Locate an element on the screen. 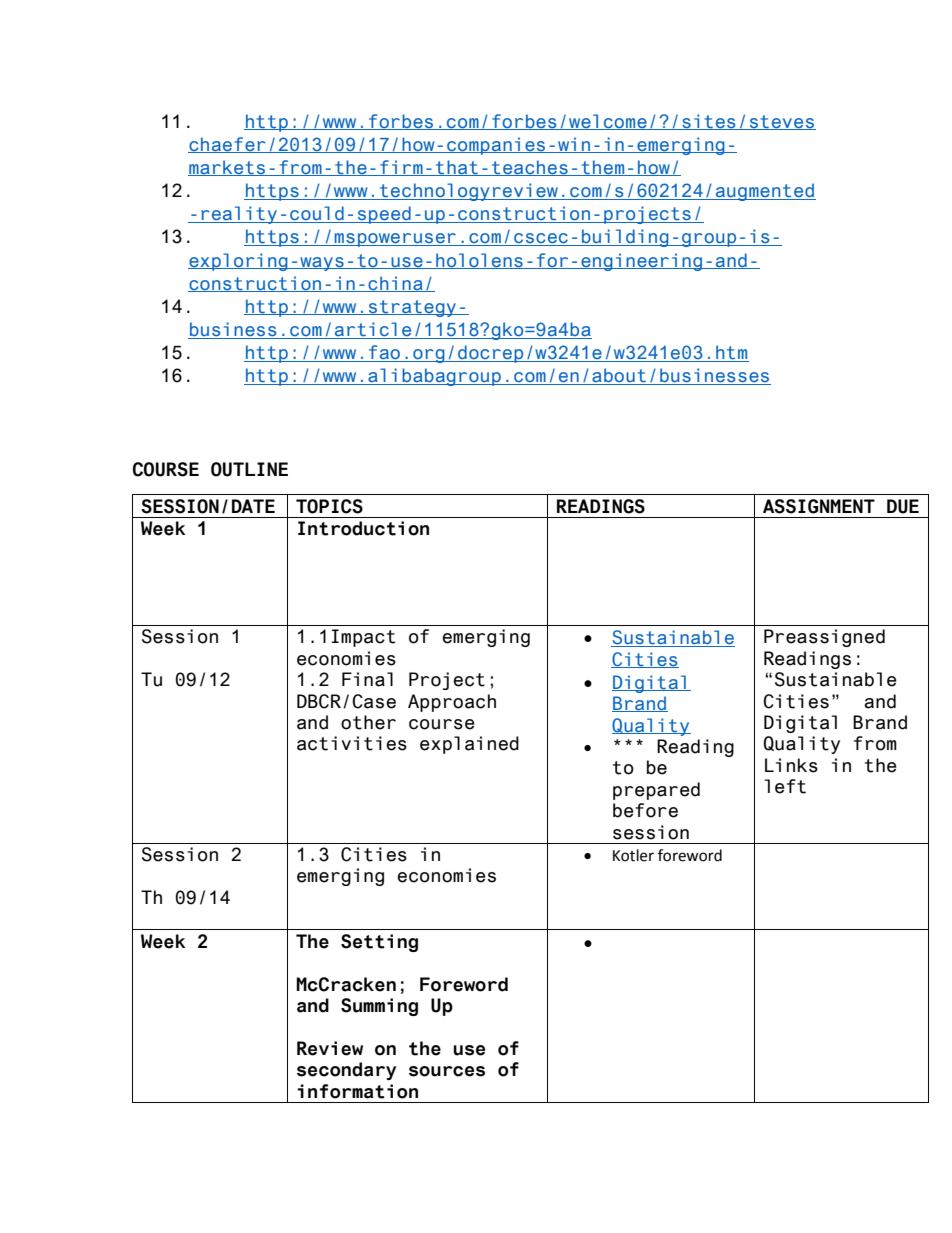 This screenshot has height=1233, width=952. sources is located at coordinates (447, 1071).
